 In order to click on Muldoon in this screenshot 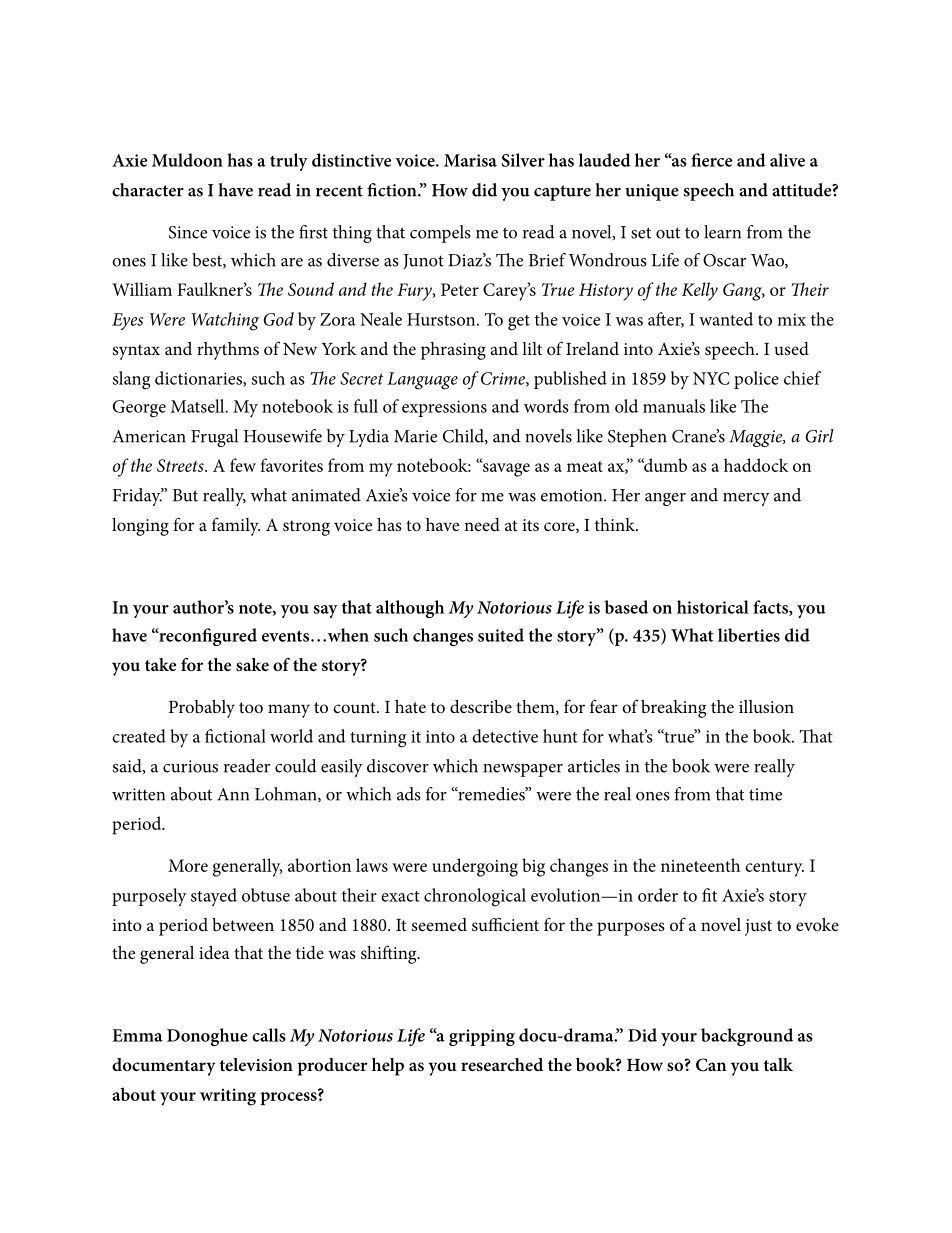, I will do `click(187, 160)`.
